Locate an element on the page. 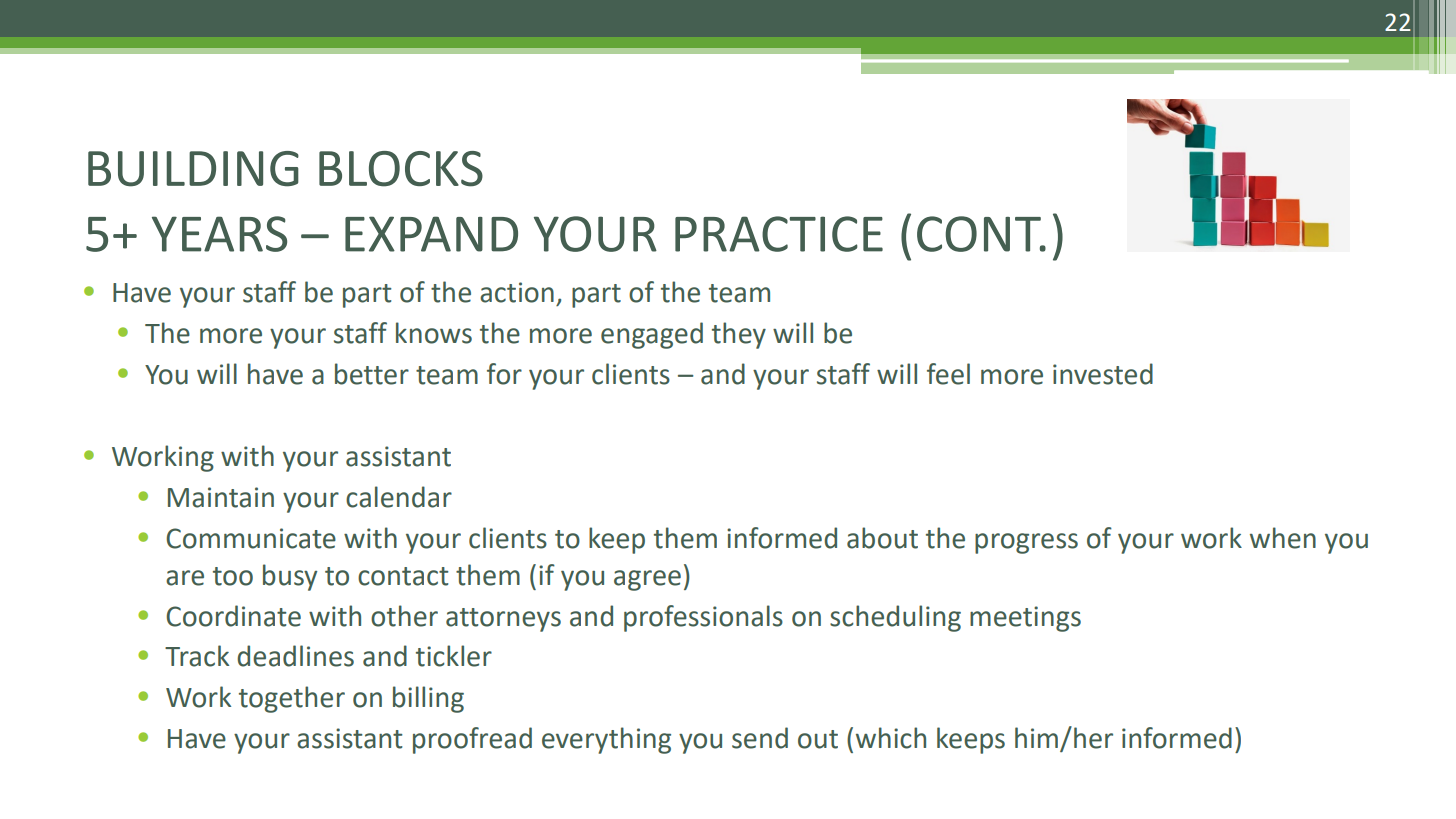 The height and width of the image is (819, 1456). they is located at coordinates (739, 335).
